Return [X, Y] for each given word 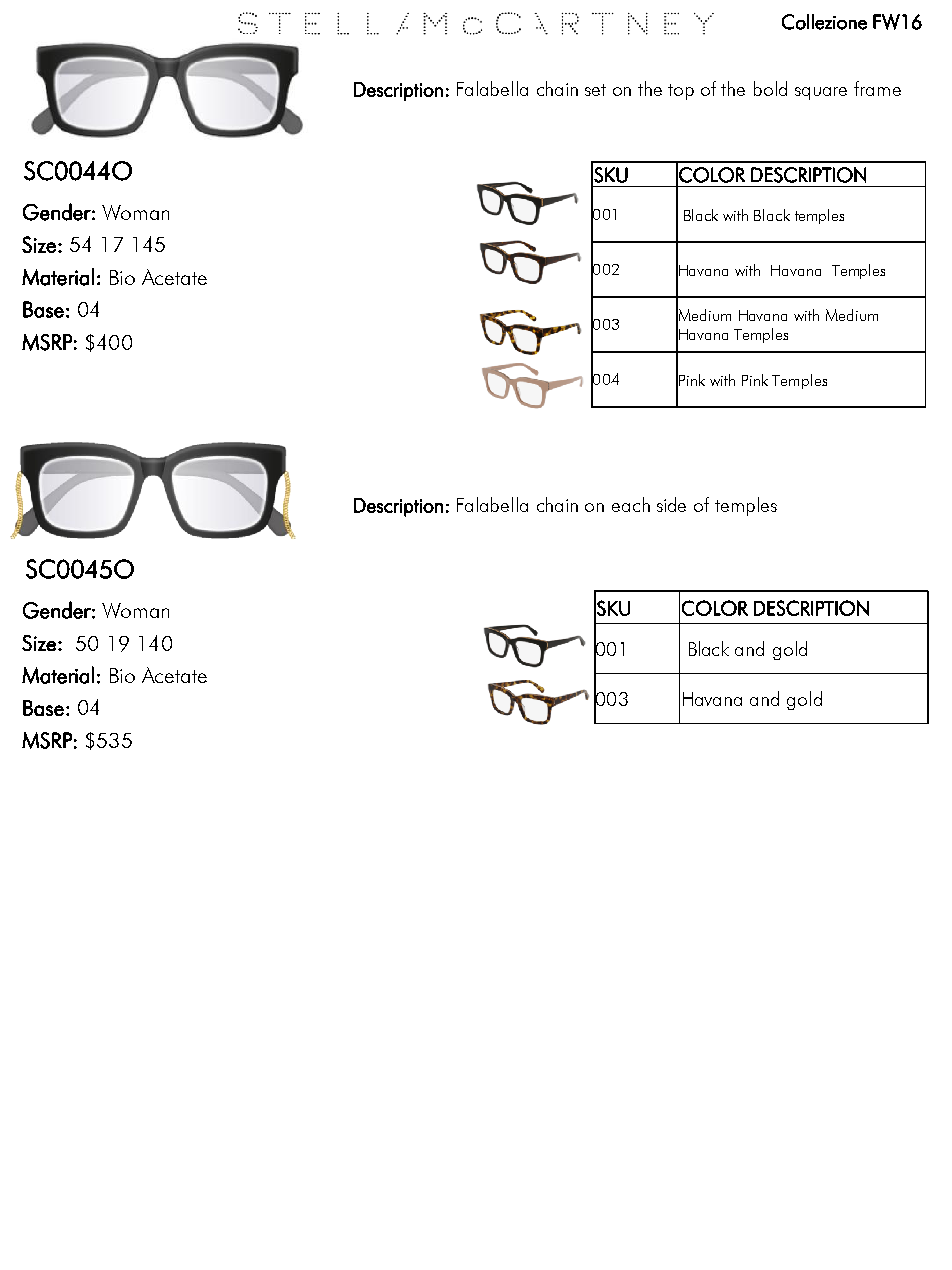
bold [770, 88]
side [671, 504]
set [595, 90]
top [681, 92]
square [821, 93]
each [631, 504]
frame [877, 88]
